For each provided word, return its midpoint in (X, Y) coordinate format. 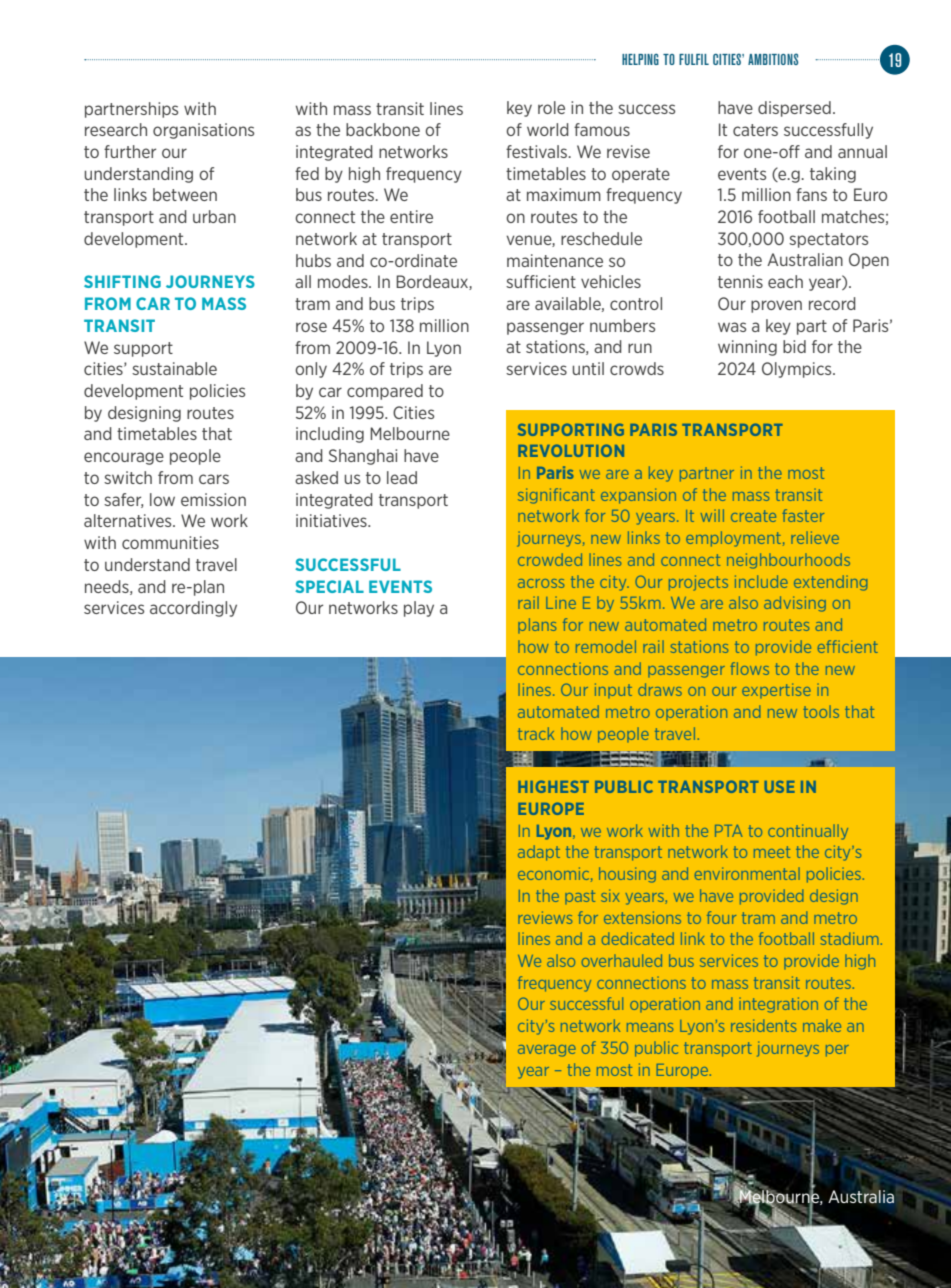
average (547, 1051)
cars (214, 479)
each (785, 281)
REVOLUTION (571, 450)
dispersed (794, 109)
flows (749, 668)
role (551, 107)
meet (772, 852)
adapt (539, 853)
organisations (203, 131)
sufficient (541, 281)
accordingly (193, 609)
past (580, 897)
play (419, 609)
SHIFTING (122, 281)
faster (803, 515)
